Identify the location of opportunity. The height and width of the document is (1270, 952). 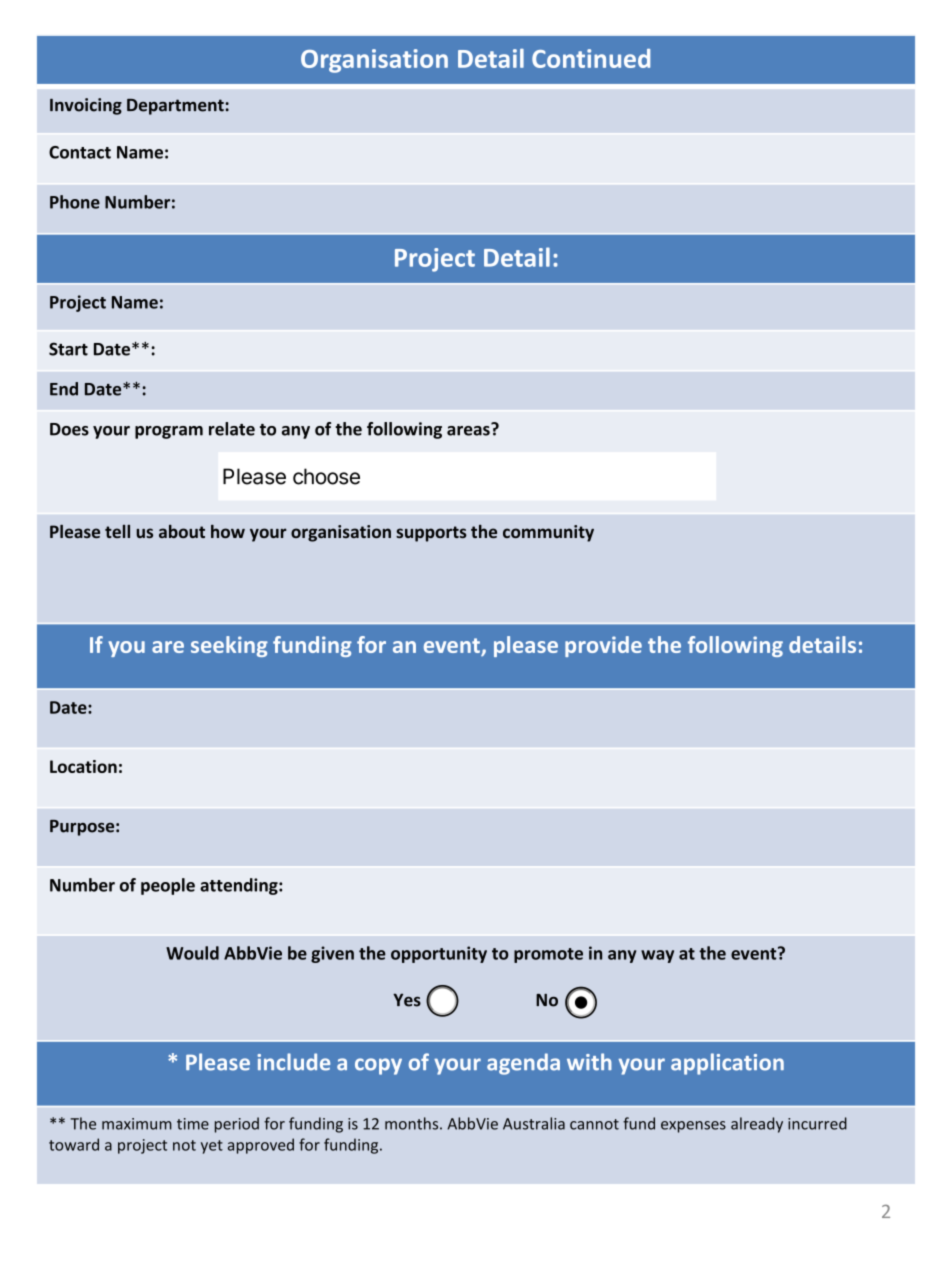
(439, 954).
